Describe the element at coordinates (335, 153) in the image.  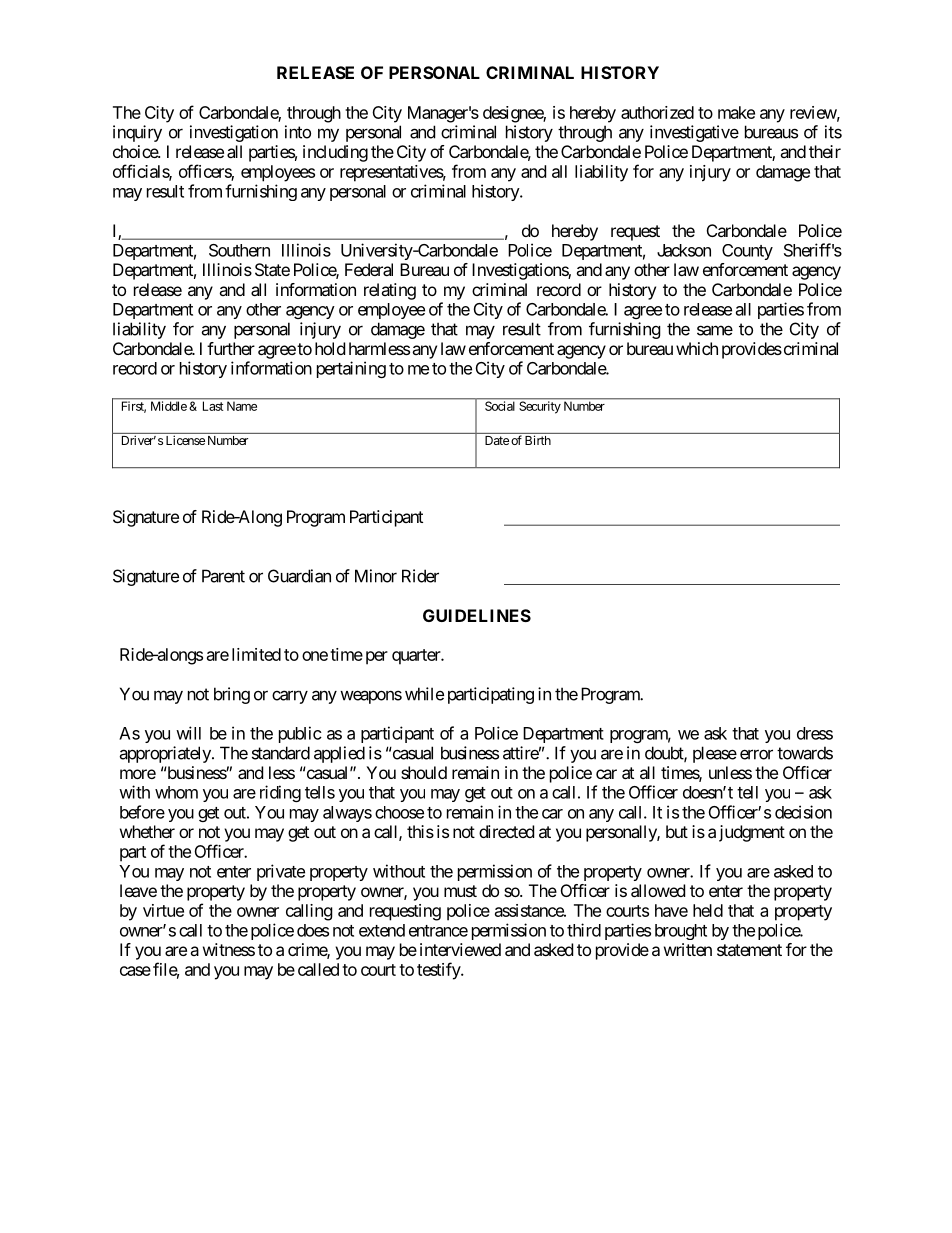
I see `including` at that location.
